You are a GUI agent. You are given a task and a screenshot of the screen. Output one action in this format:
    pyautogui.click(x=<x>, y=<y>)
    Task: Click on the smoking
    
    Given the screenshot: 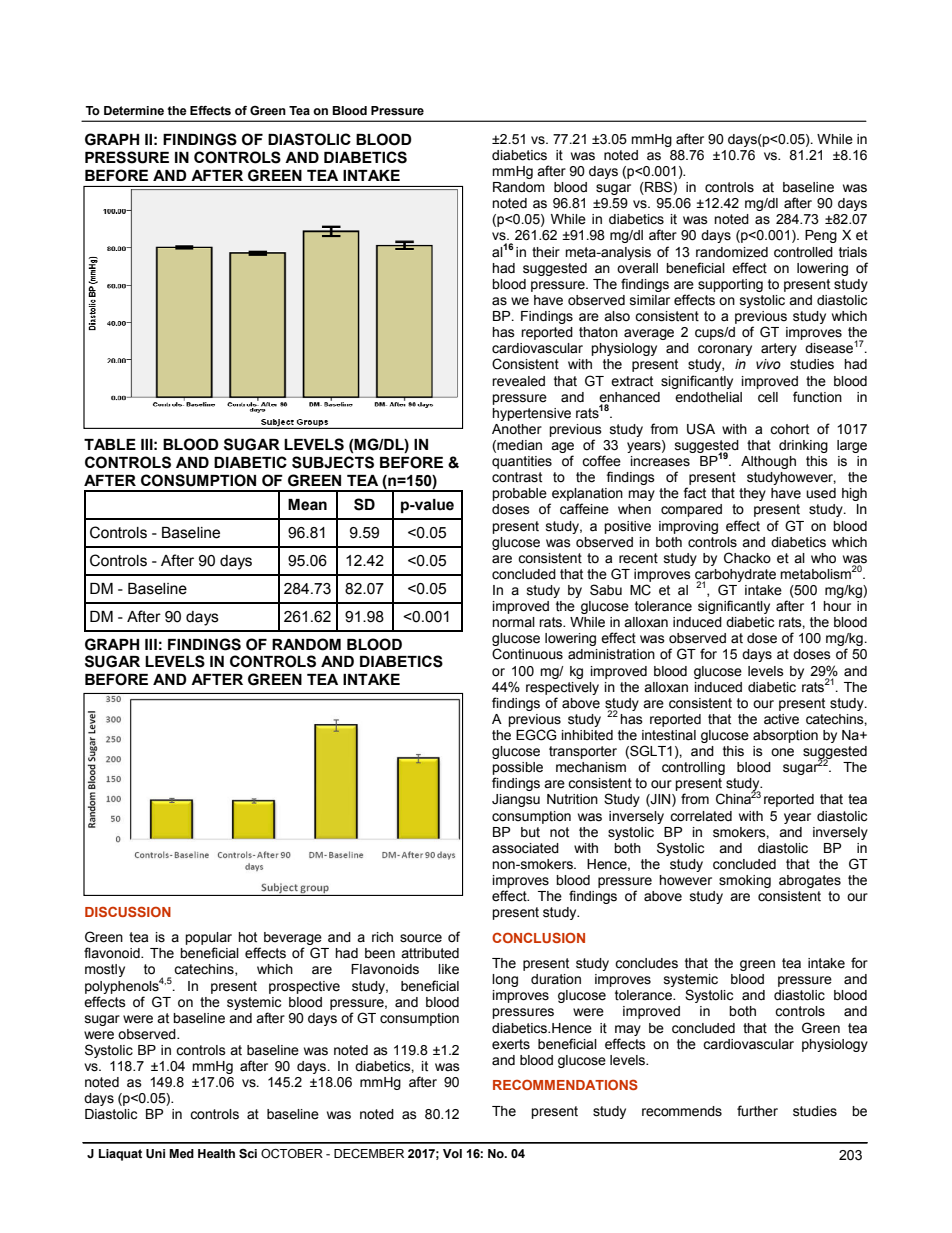 What is the action you would take?
    pyautogui.click(x=745, y=881)
